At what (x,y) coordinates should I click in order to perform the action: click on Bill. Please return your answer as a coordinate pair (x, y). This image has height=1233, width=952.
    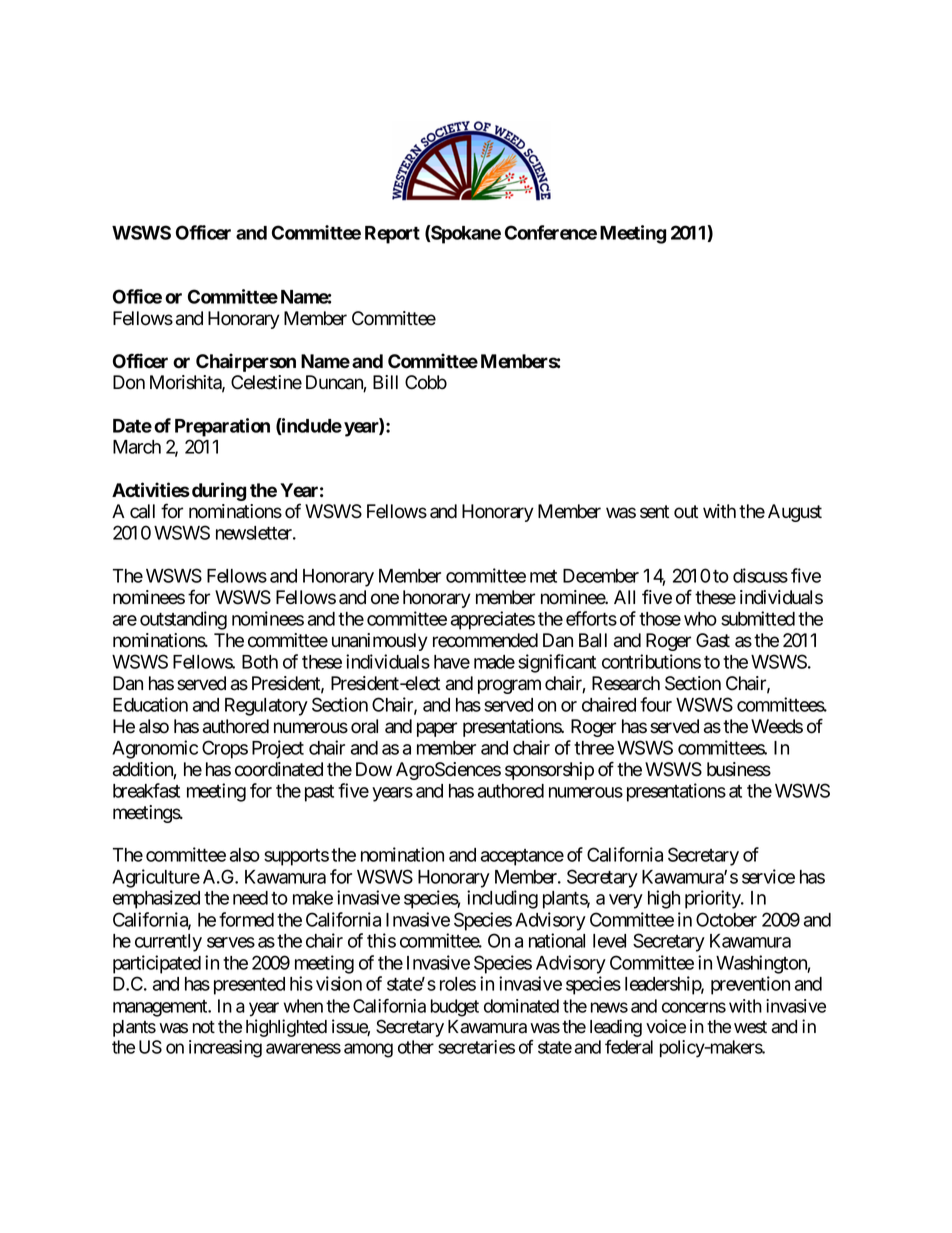
    Looking at the image, I should click on (385, 382).
